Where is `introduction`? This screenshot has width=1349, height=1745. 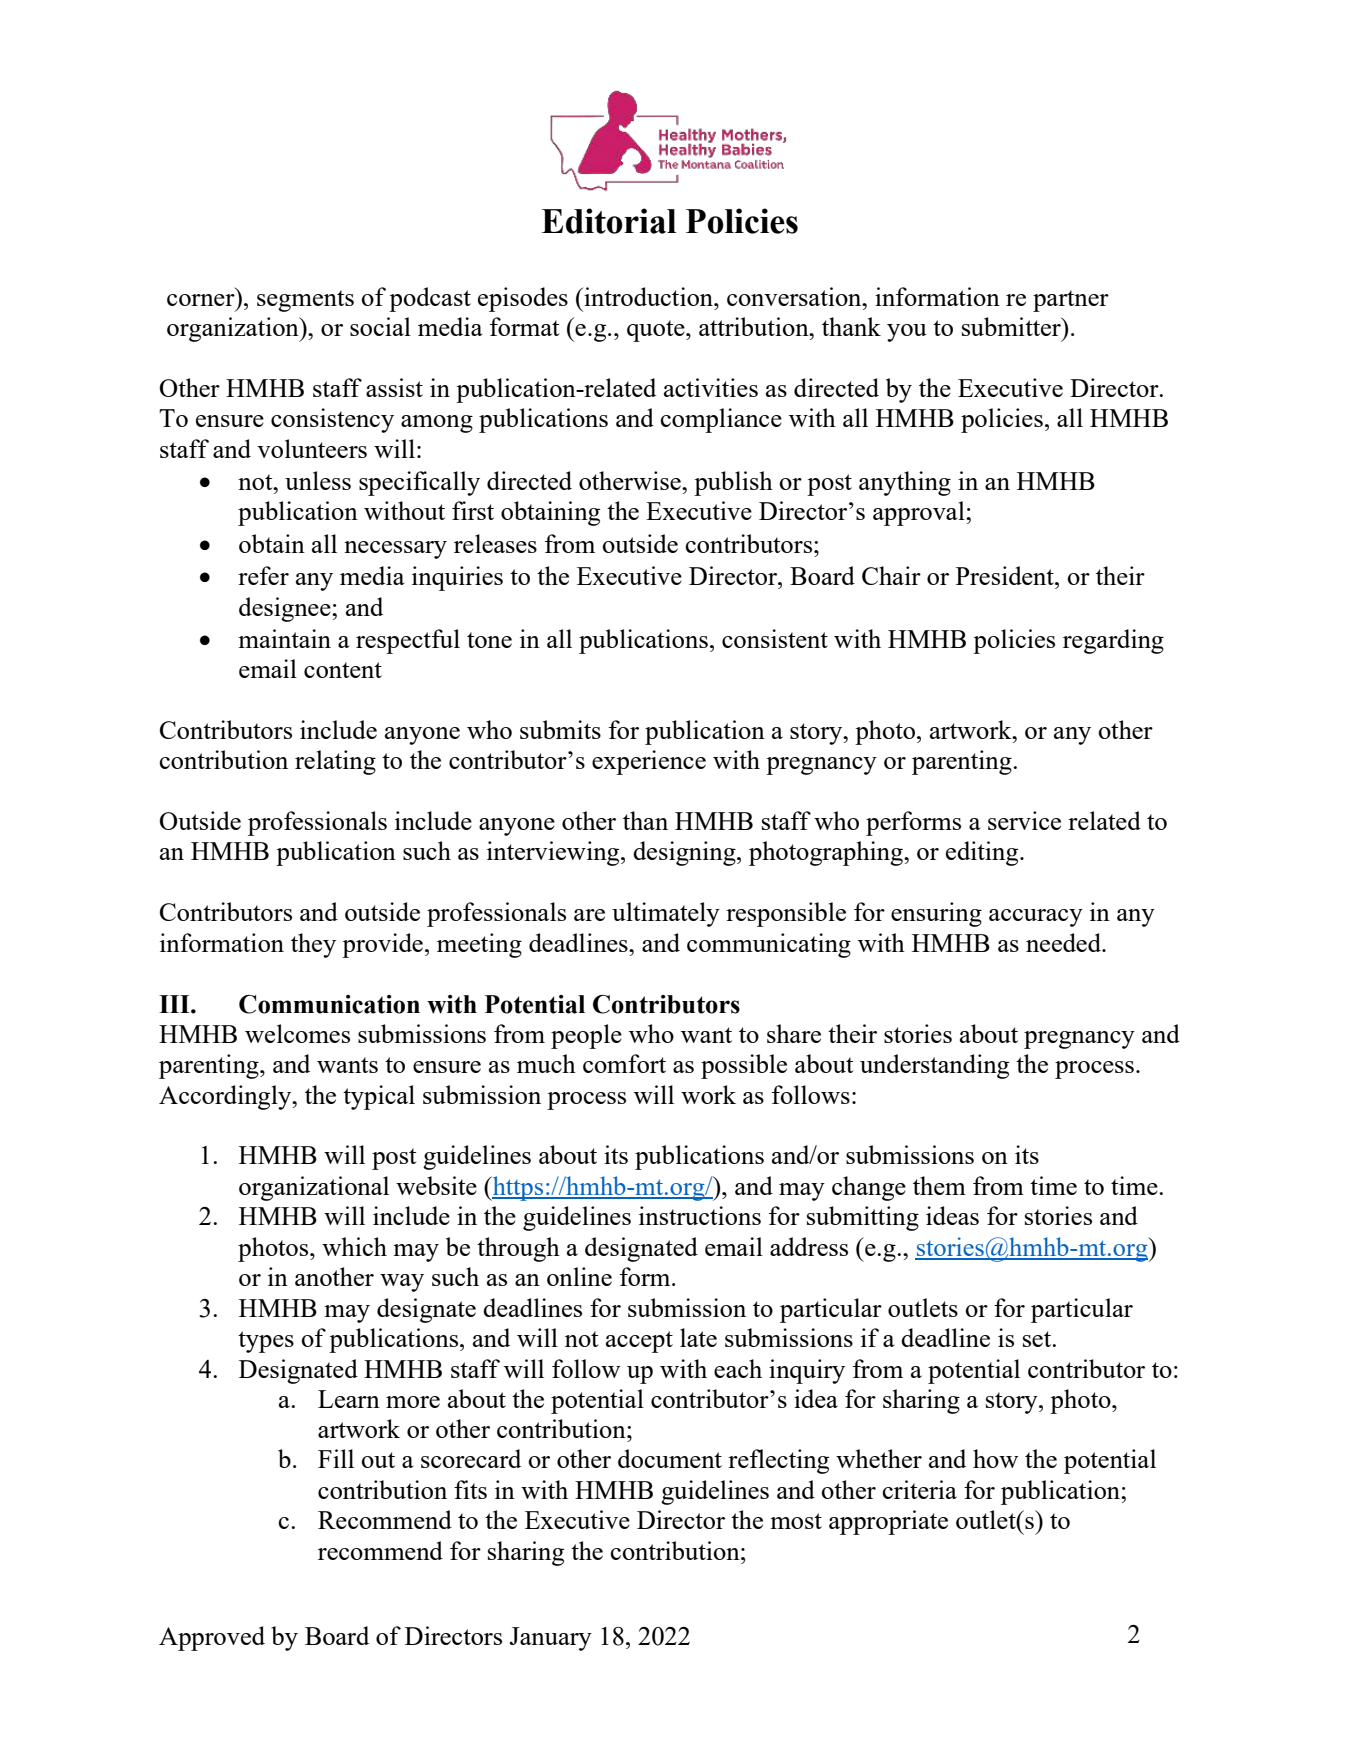 introduction is located at coordinates (648, 296).
